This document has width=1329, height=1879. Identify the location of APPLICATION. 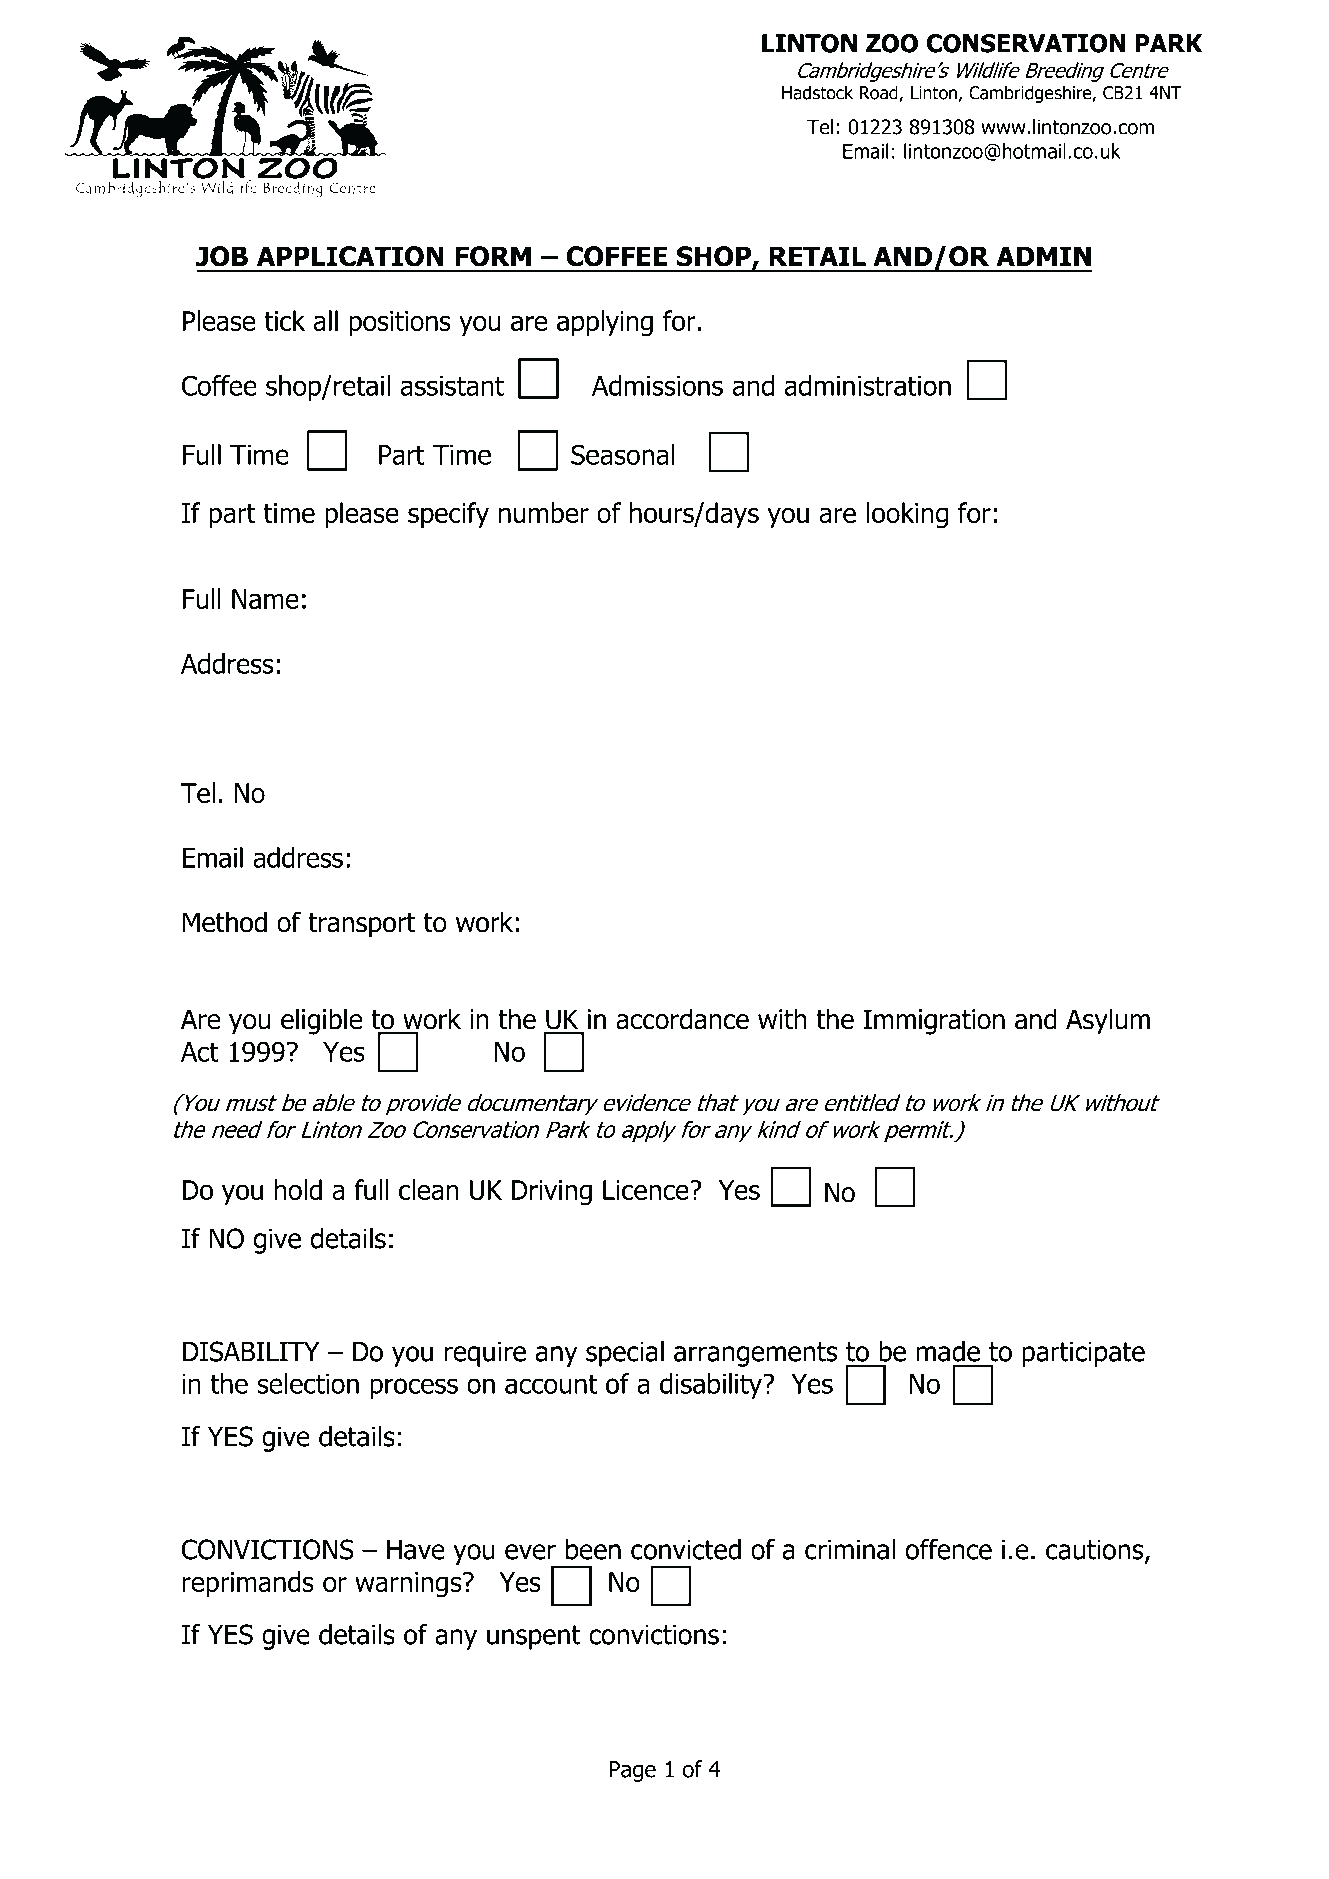
(350, 256).
